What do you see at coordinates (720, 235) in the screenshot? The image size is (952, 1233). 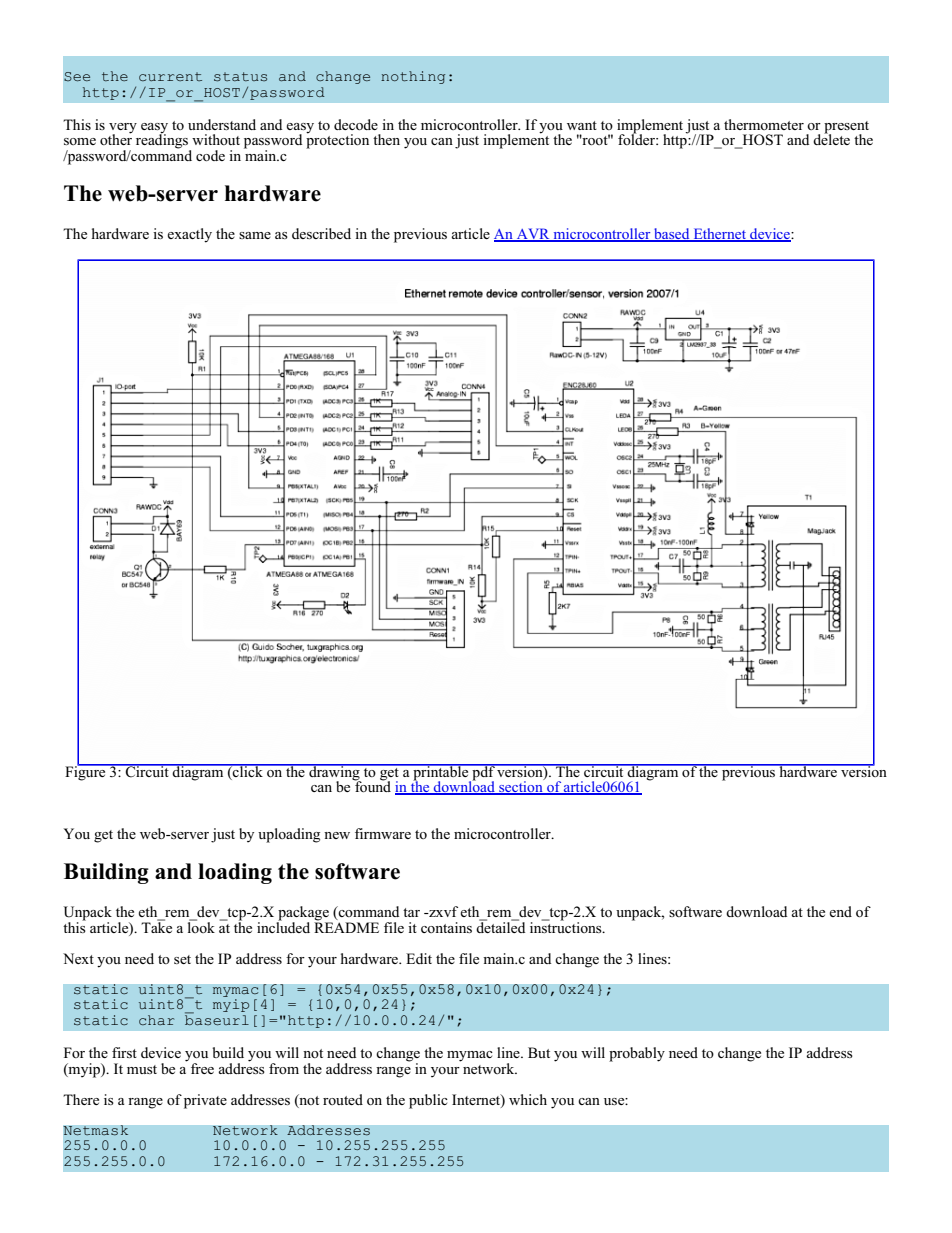 I see `Ethernet` at bounding box center [720, 235].
